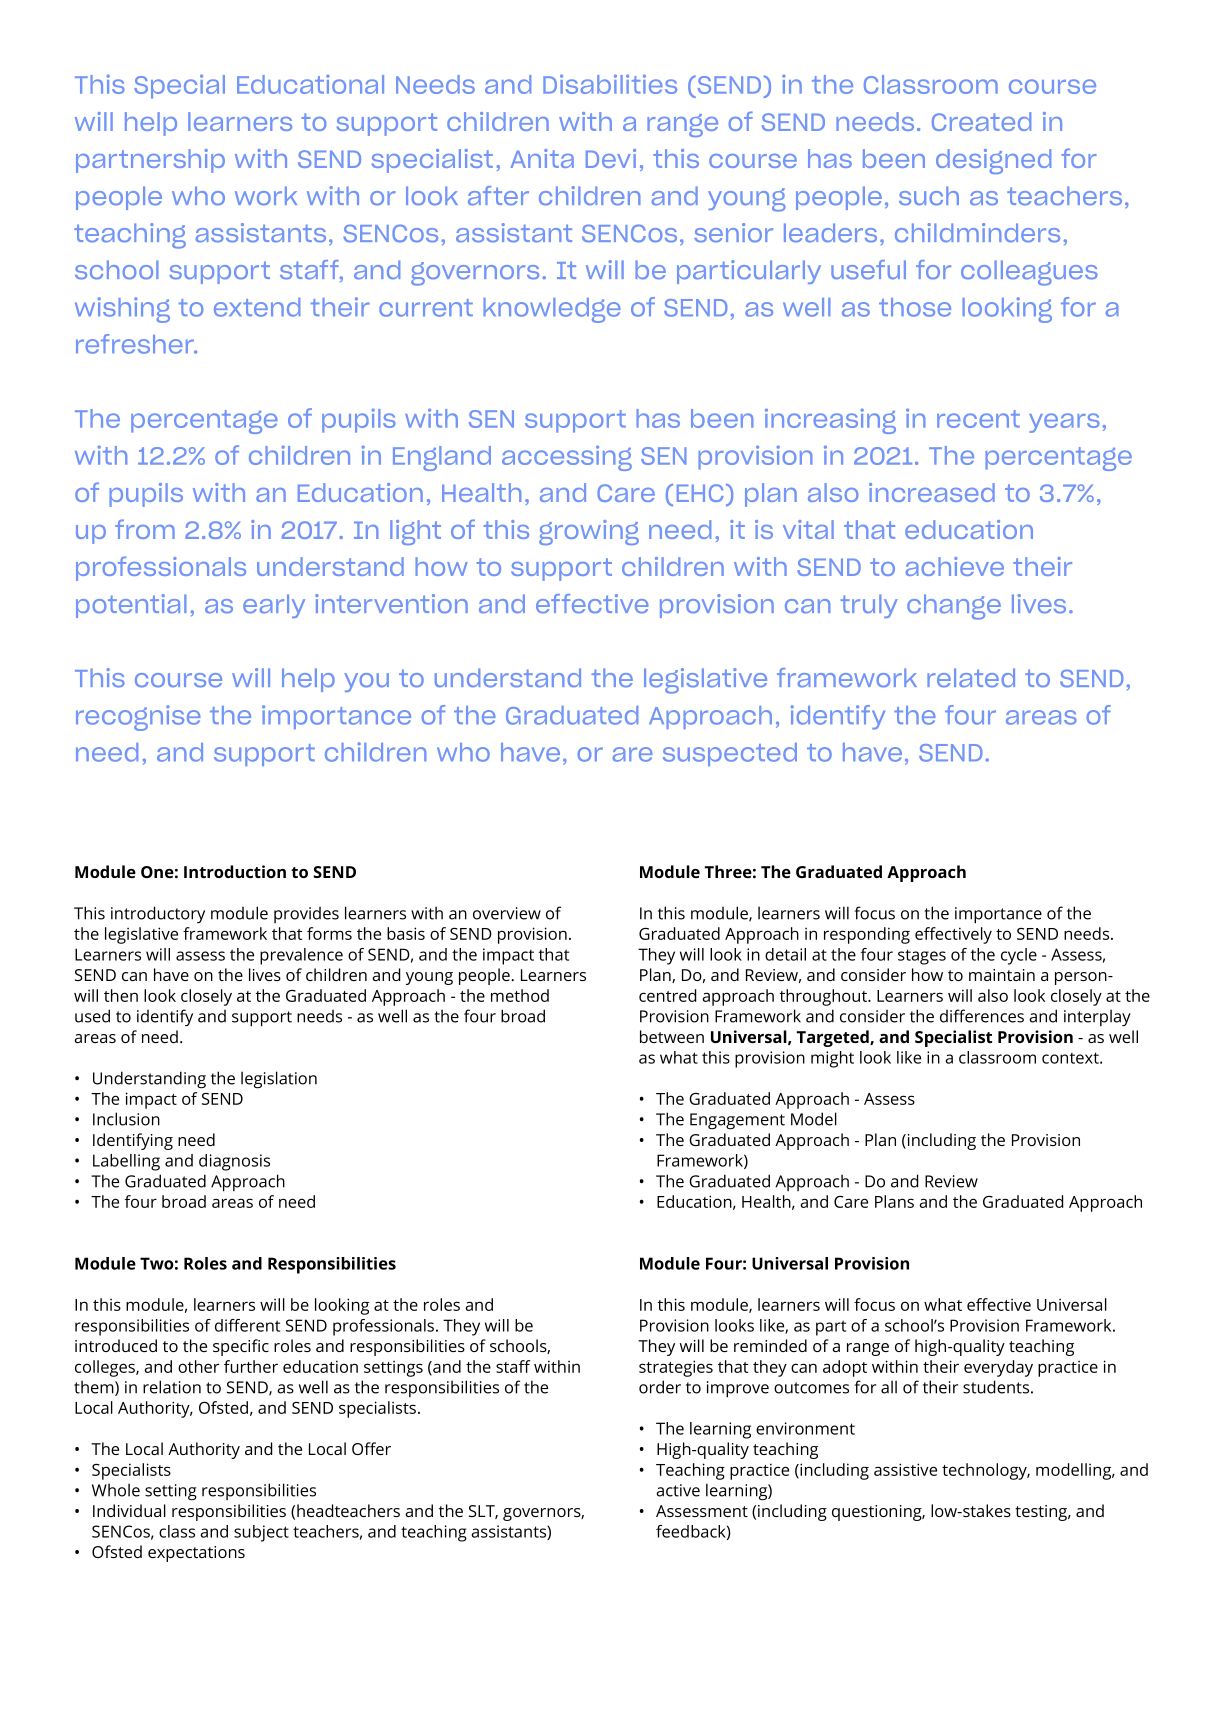  What do you see at coordinates (257, 307) in the image?
I see `extend` at bounding box center [257, 307].
